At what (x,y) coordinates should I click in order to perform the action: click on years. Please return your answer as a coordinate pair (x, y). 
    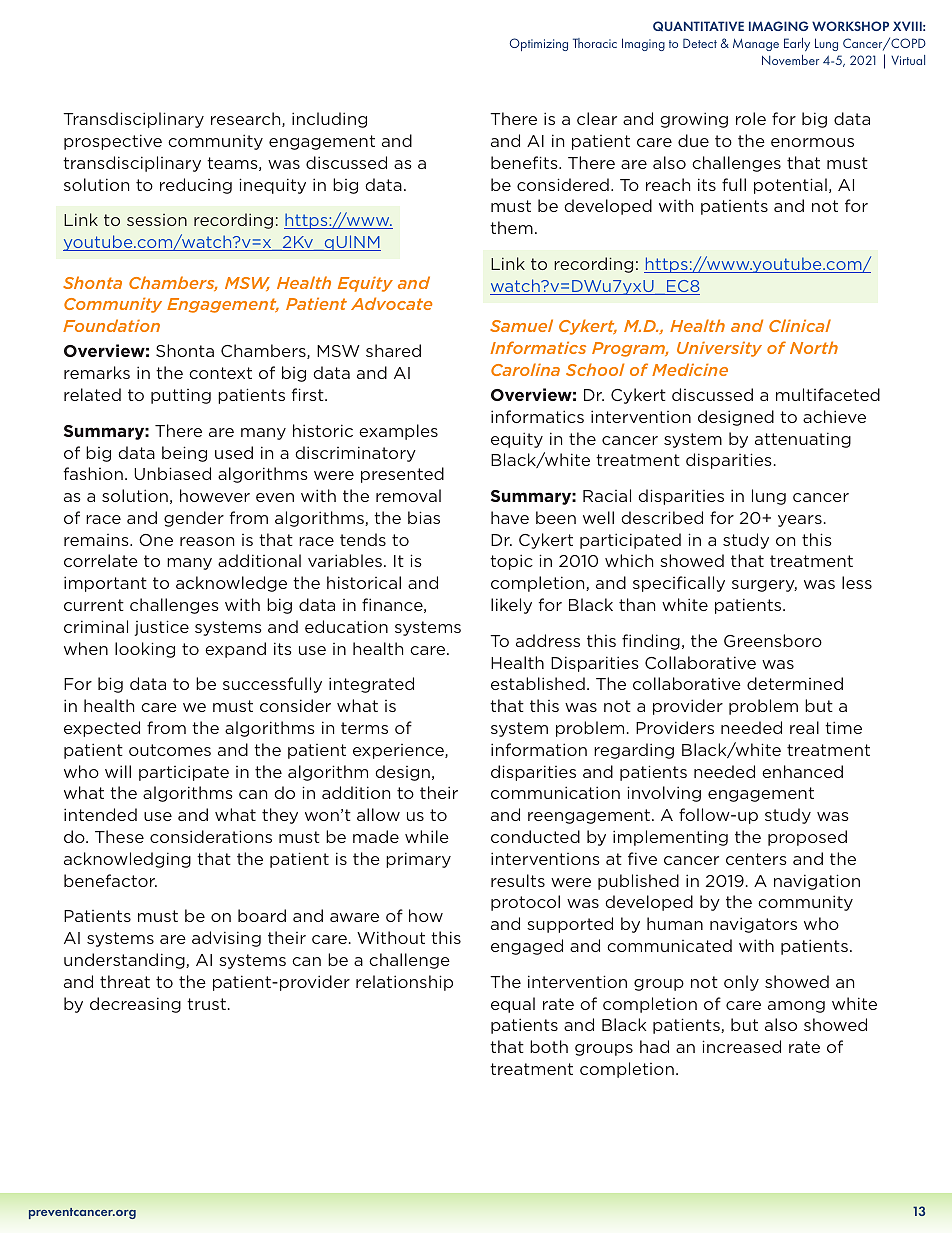
    Looking at the image, I should click on (800, 521).
